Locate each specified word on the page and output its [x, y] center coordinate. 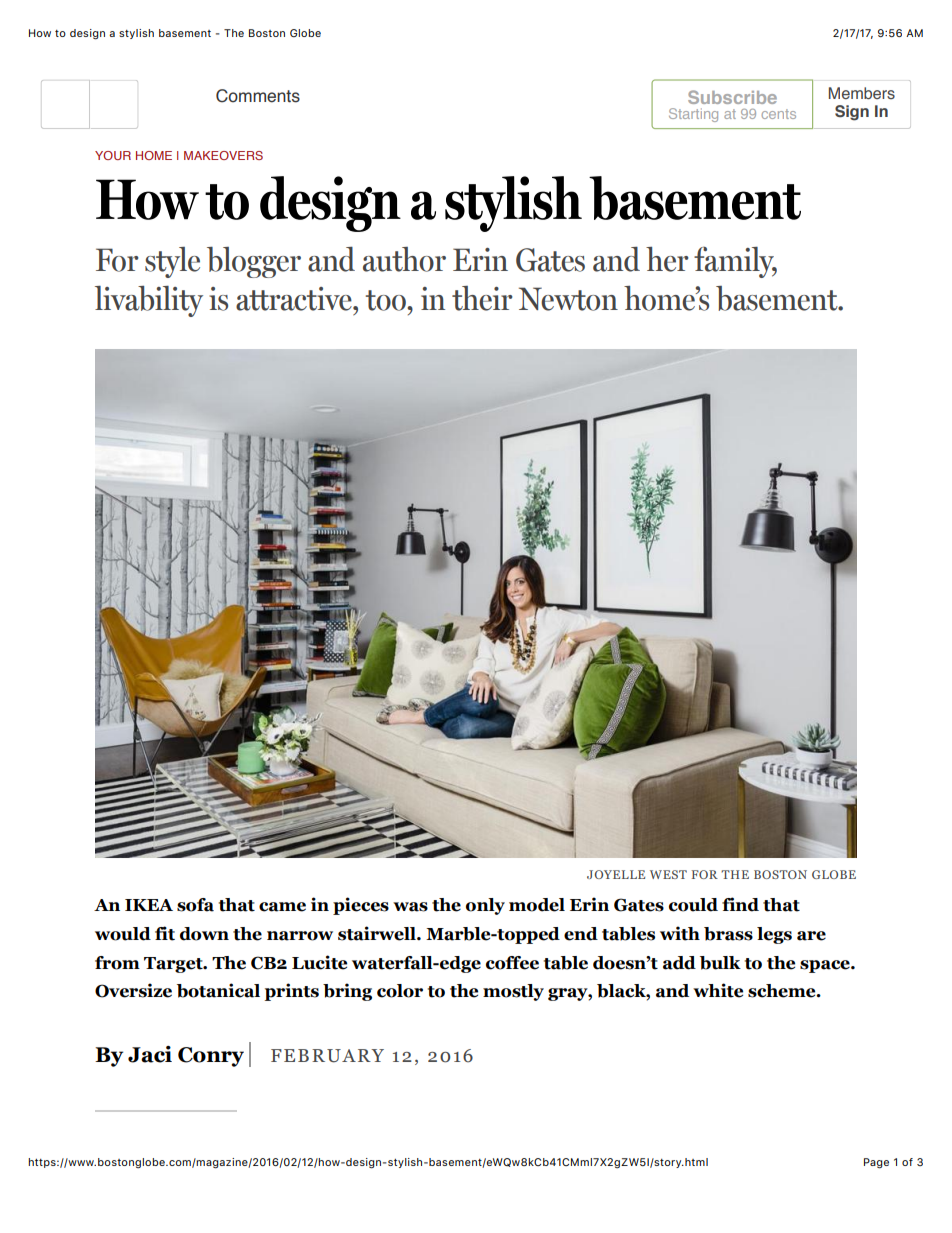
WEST [668, 874]
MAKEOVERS [223, 155]
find [740, 904]
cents [779, 114]
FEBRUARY [327, 1056]
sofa [195, 905]
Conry [211, 1057]
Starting [693, 115]
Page [876, 1163]
